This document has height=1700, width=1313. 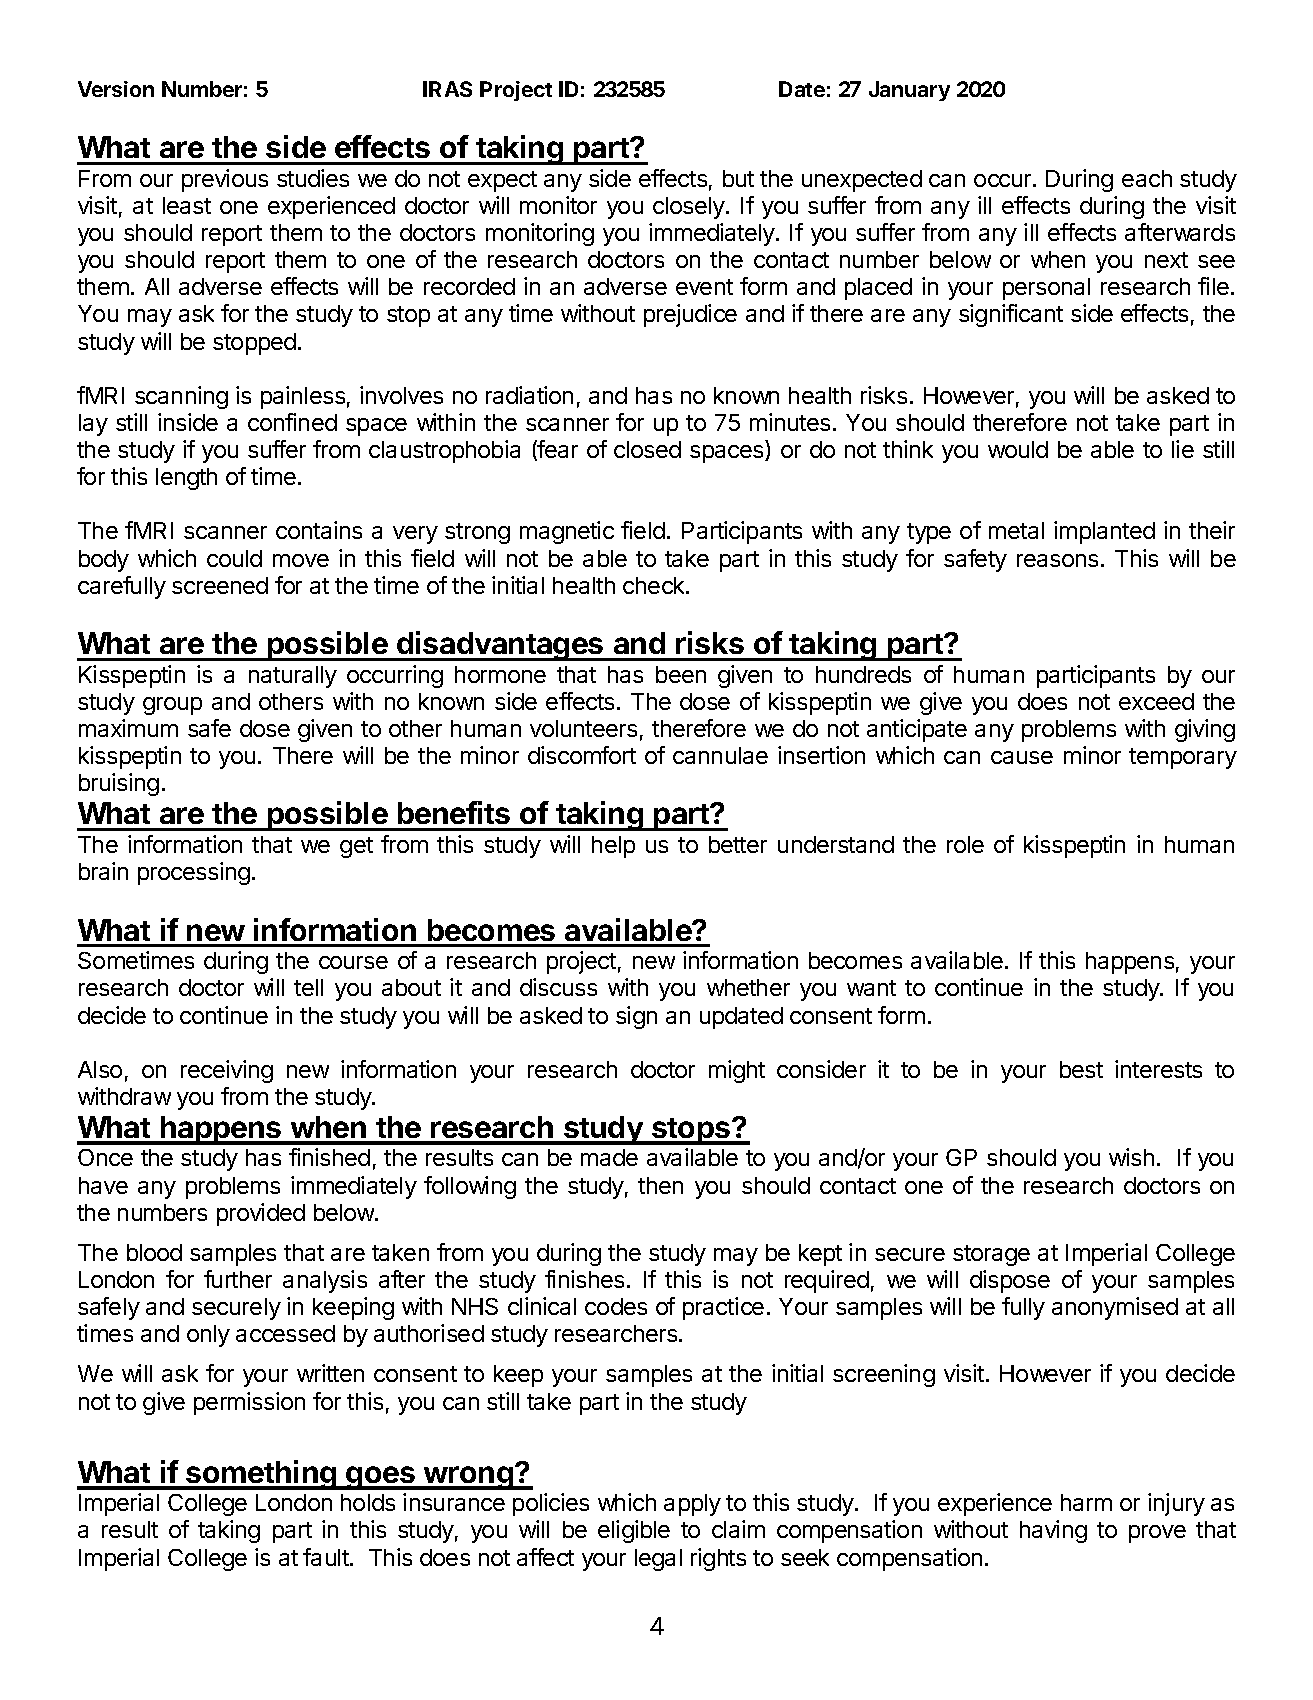 I want to click on but, so click(x=738, y=178).
